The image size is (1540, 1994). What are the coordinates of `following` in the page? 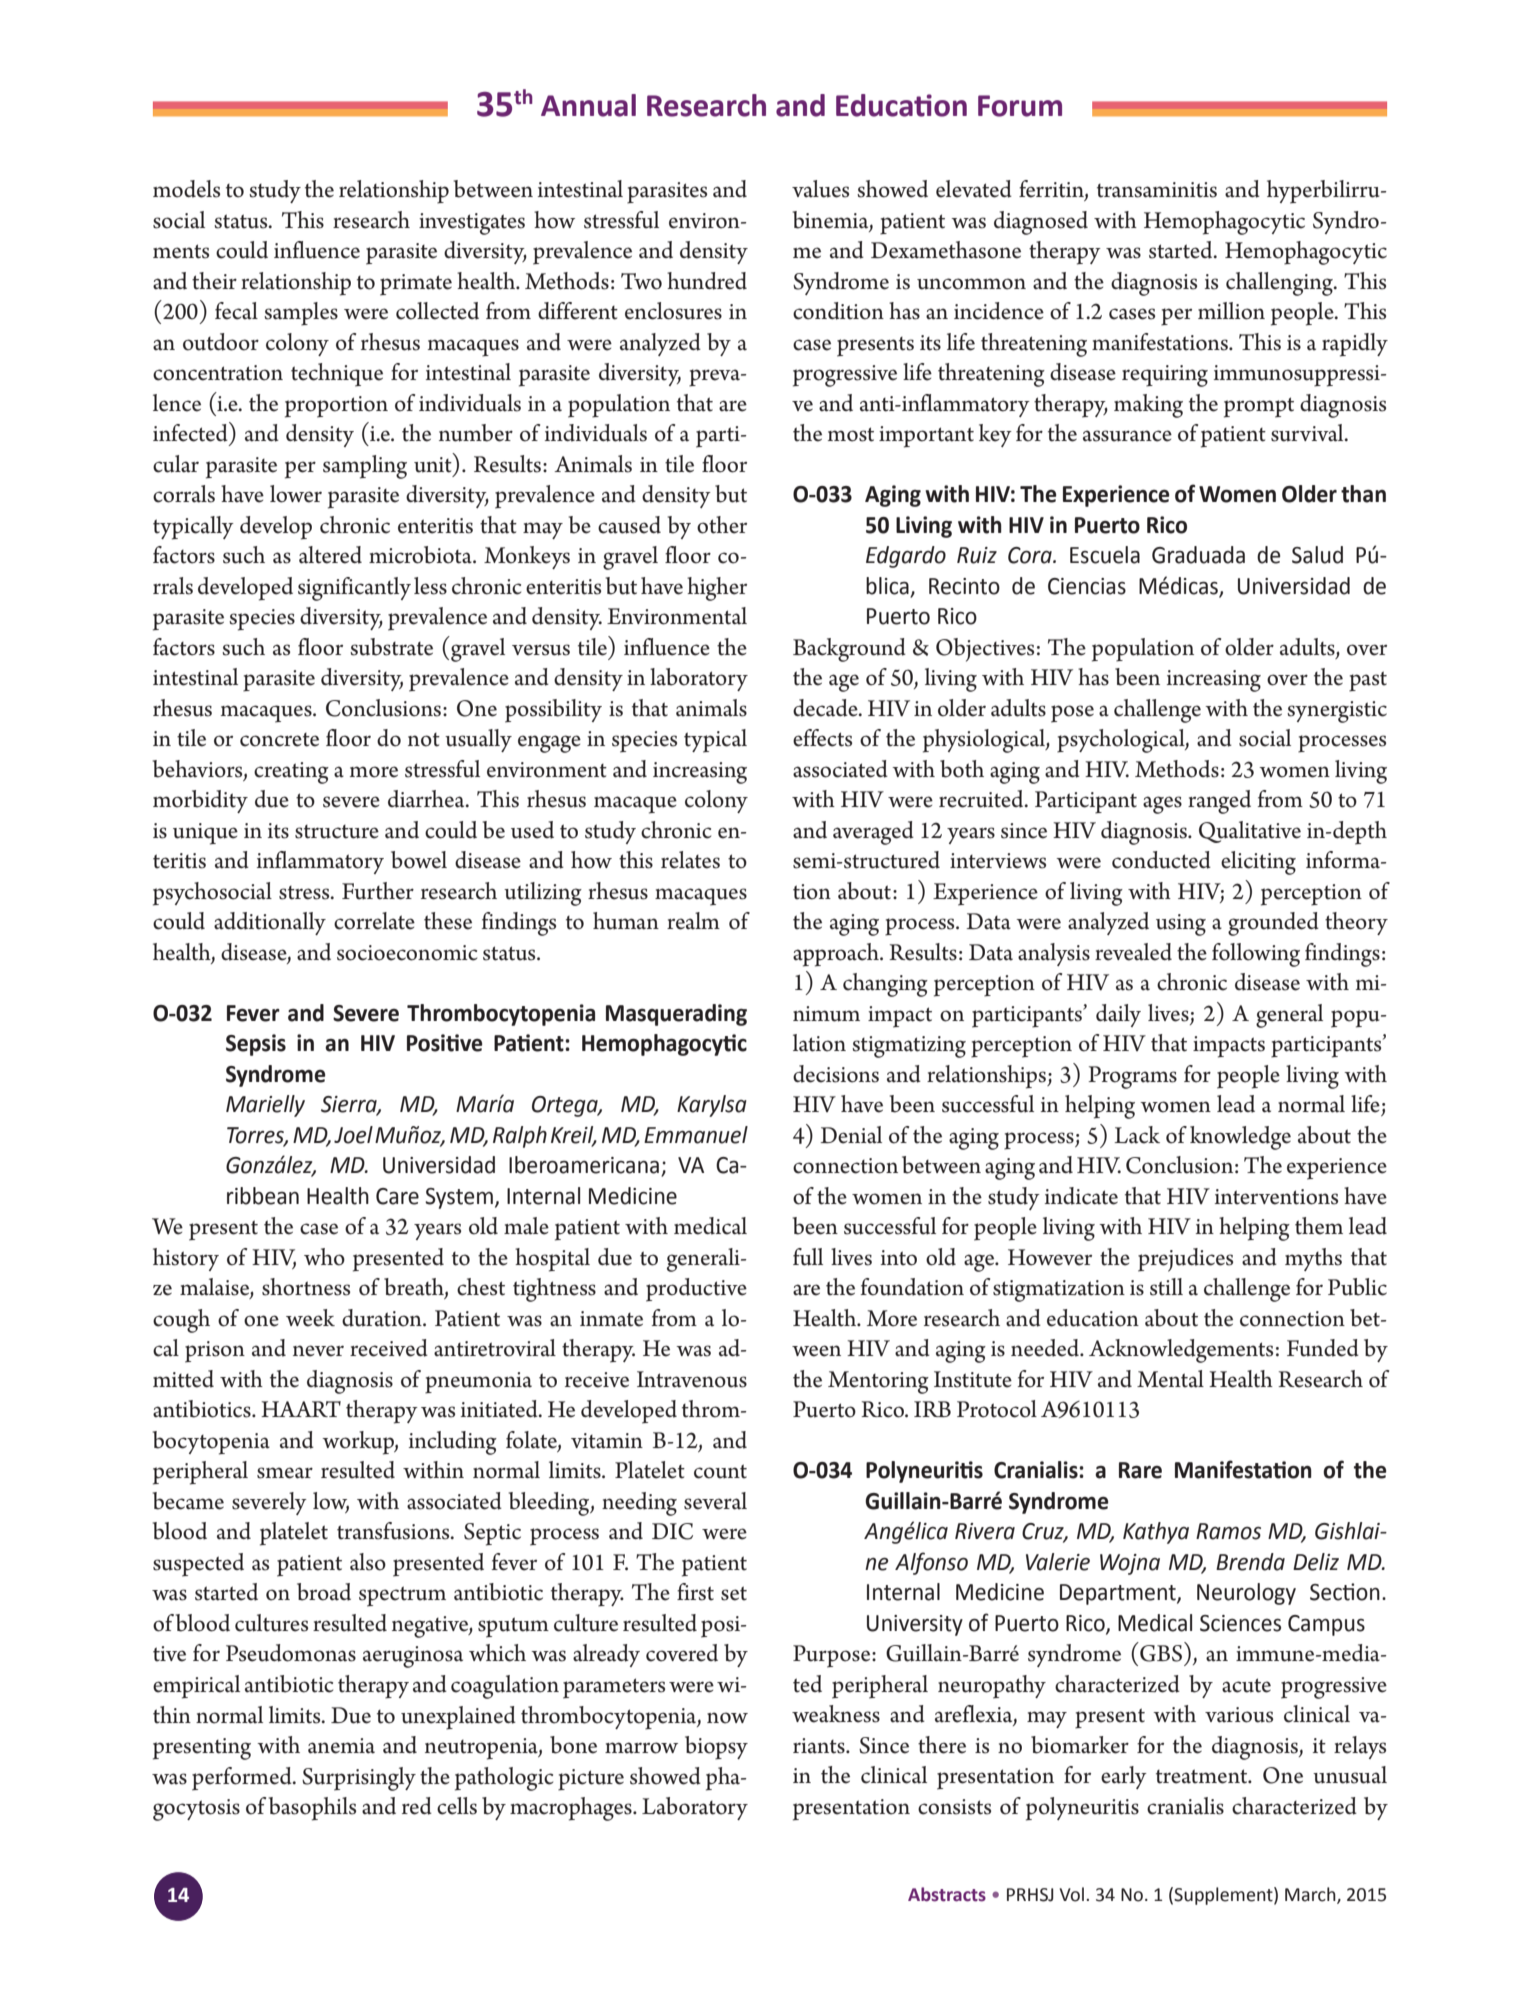 It's located at (1256, 955).
